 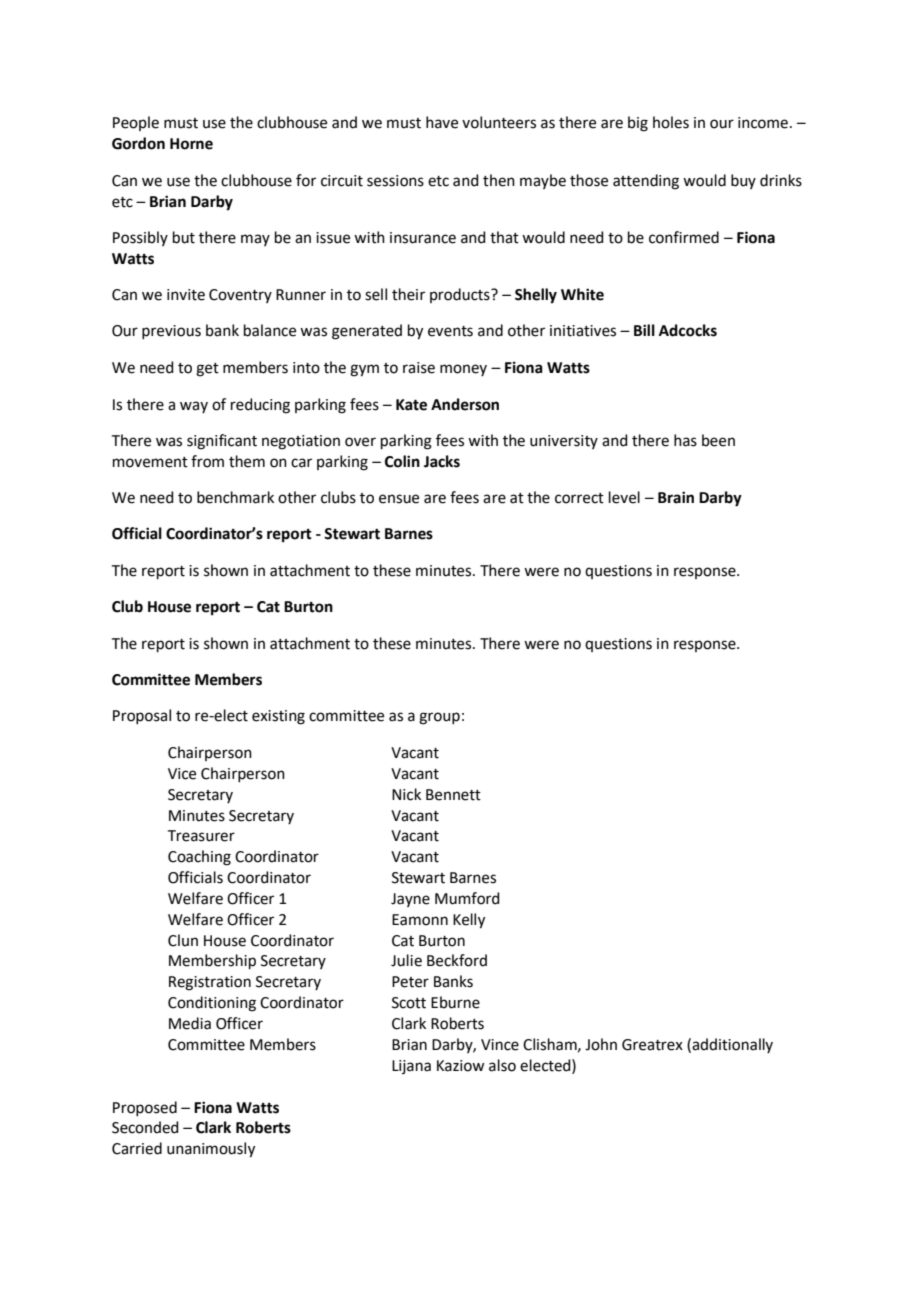 I want to click on holes, so click(x=671, y=122).
